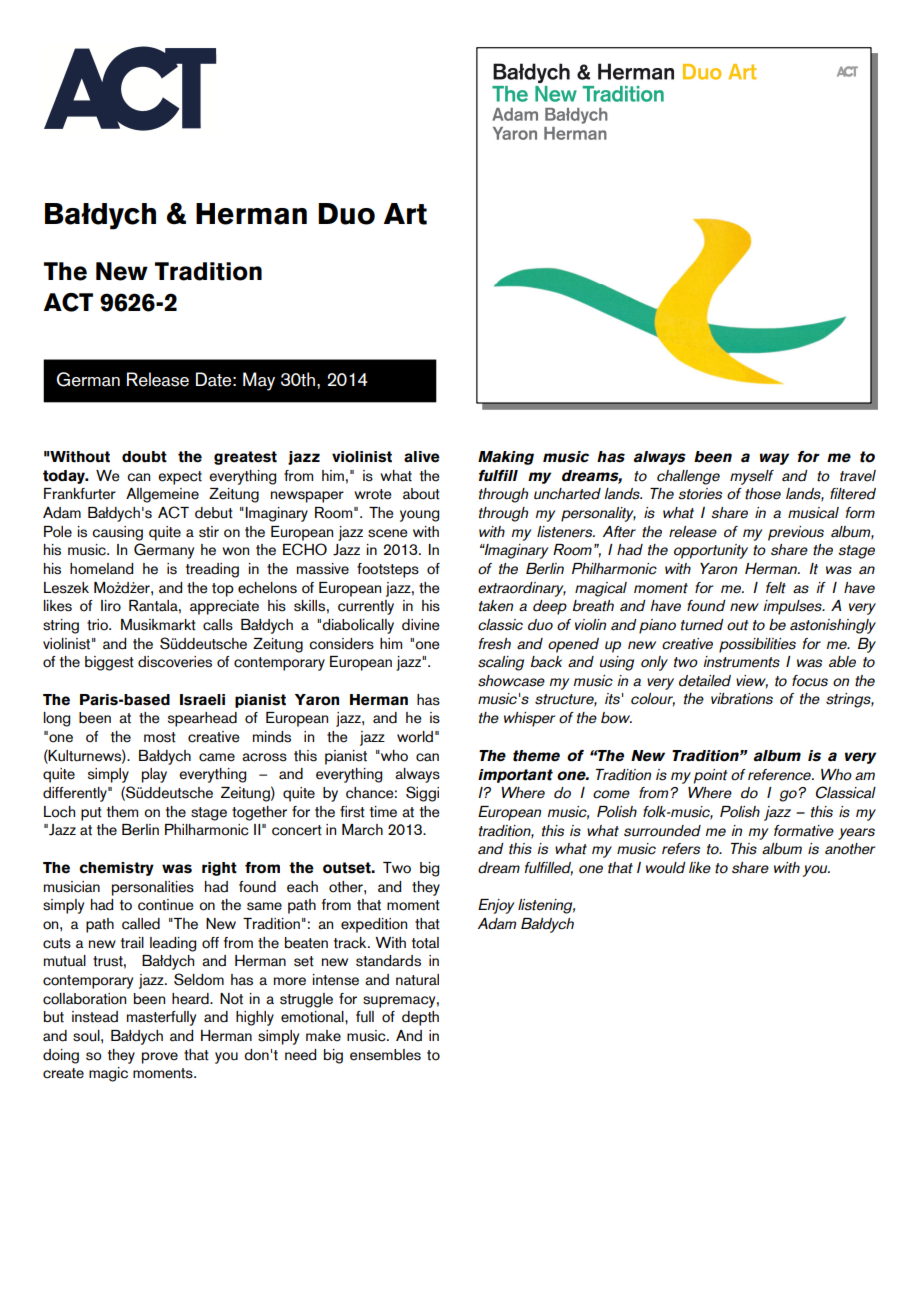 This image has height=1308, width=924. What do you see at coordinates (153, 888) in the image?
I see `personalities` at bounding box center [153, 888].
